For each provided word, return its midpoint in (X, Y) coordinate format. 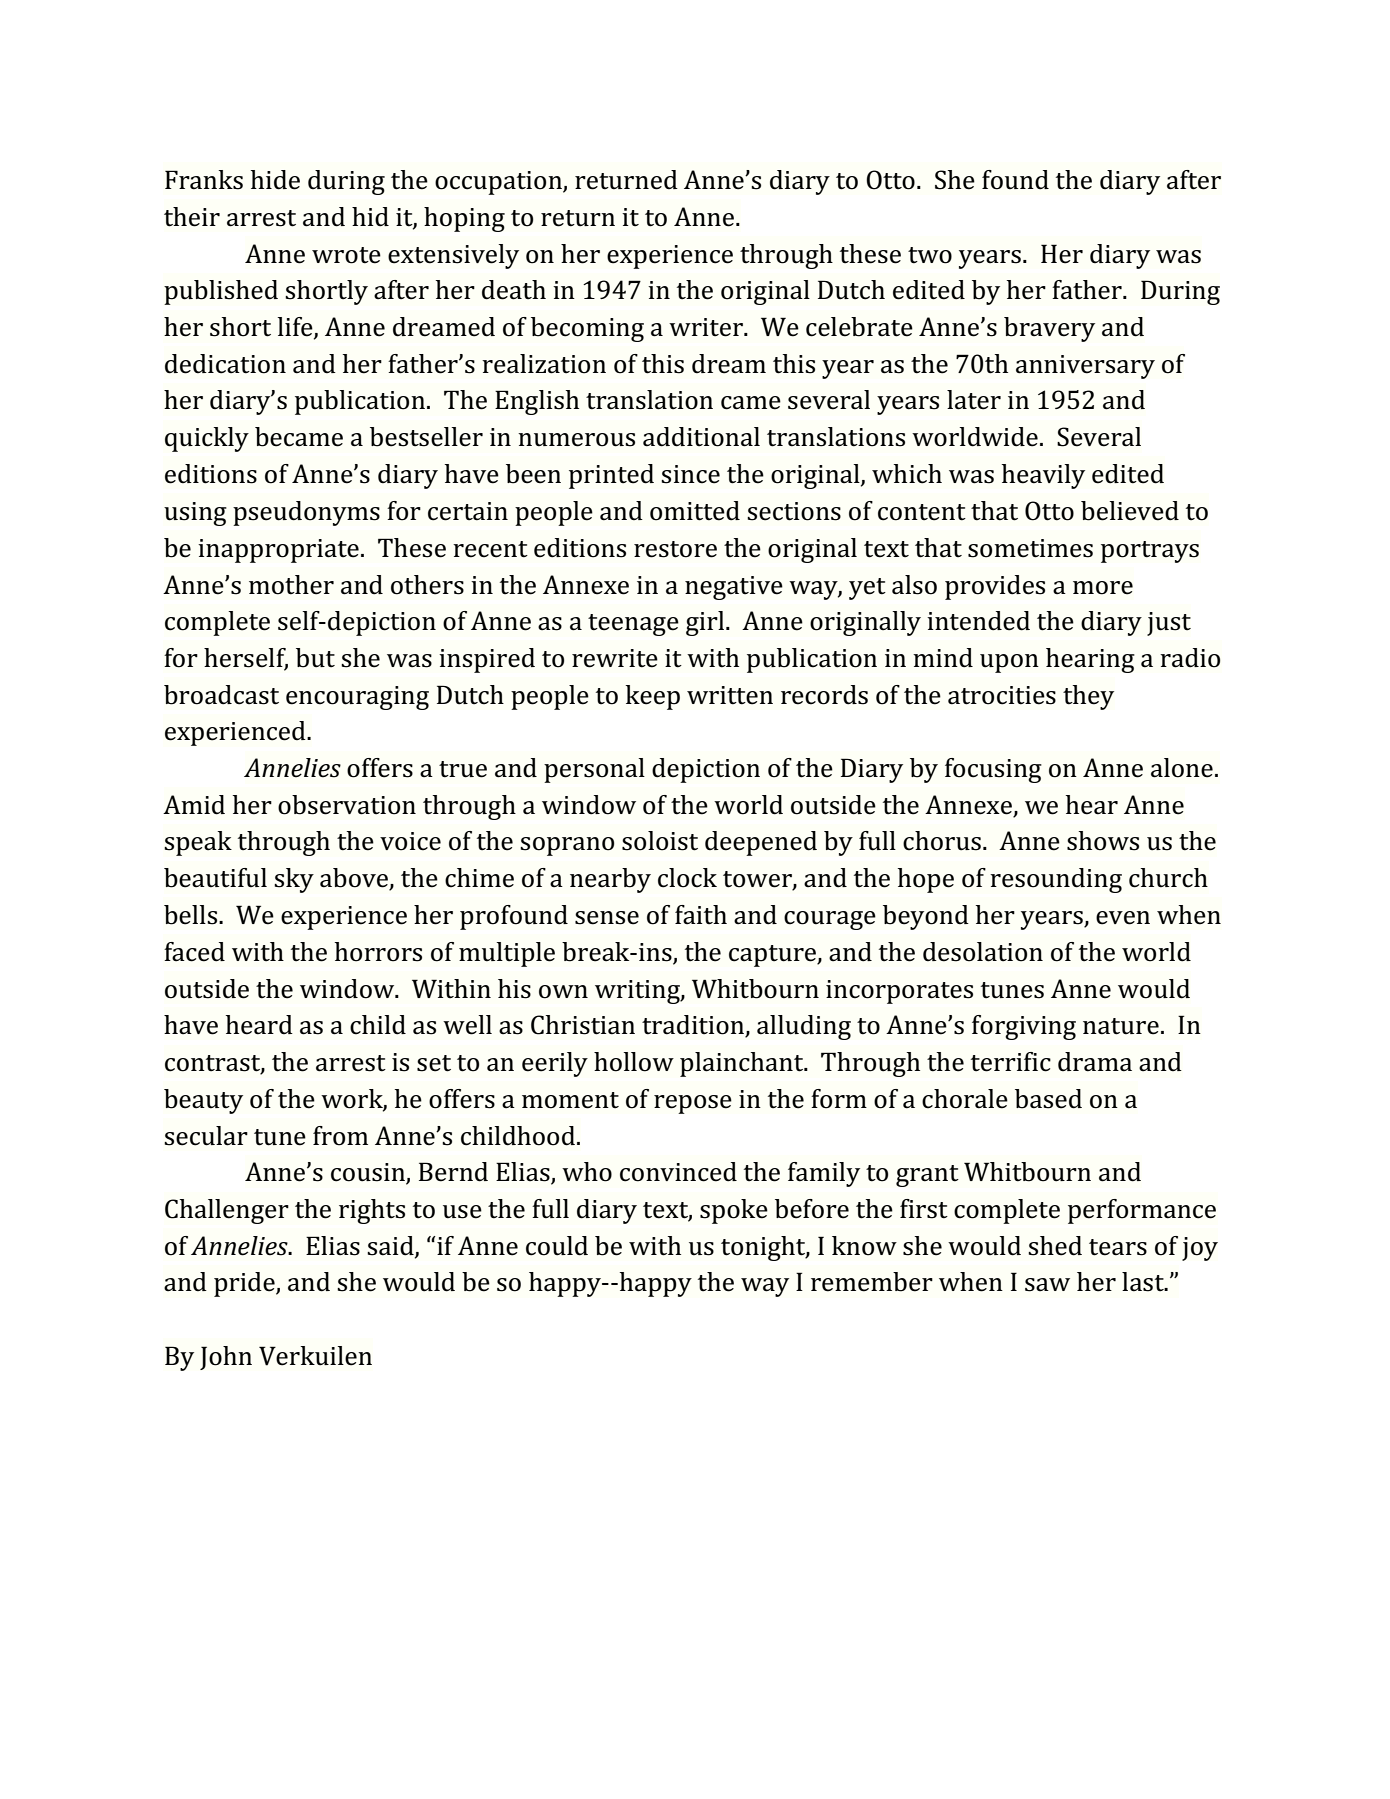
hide (275, 180)
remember (872, 1282)
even (1123, 918)
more (1103, 588)
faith (701, 915)
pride (245, 1284)
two (930, 255)
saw (1047, 1285)
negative (734, 588)
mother (291, 585)
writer (707, 327)
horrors (378, 952)
